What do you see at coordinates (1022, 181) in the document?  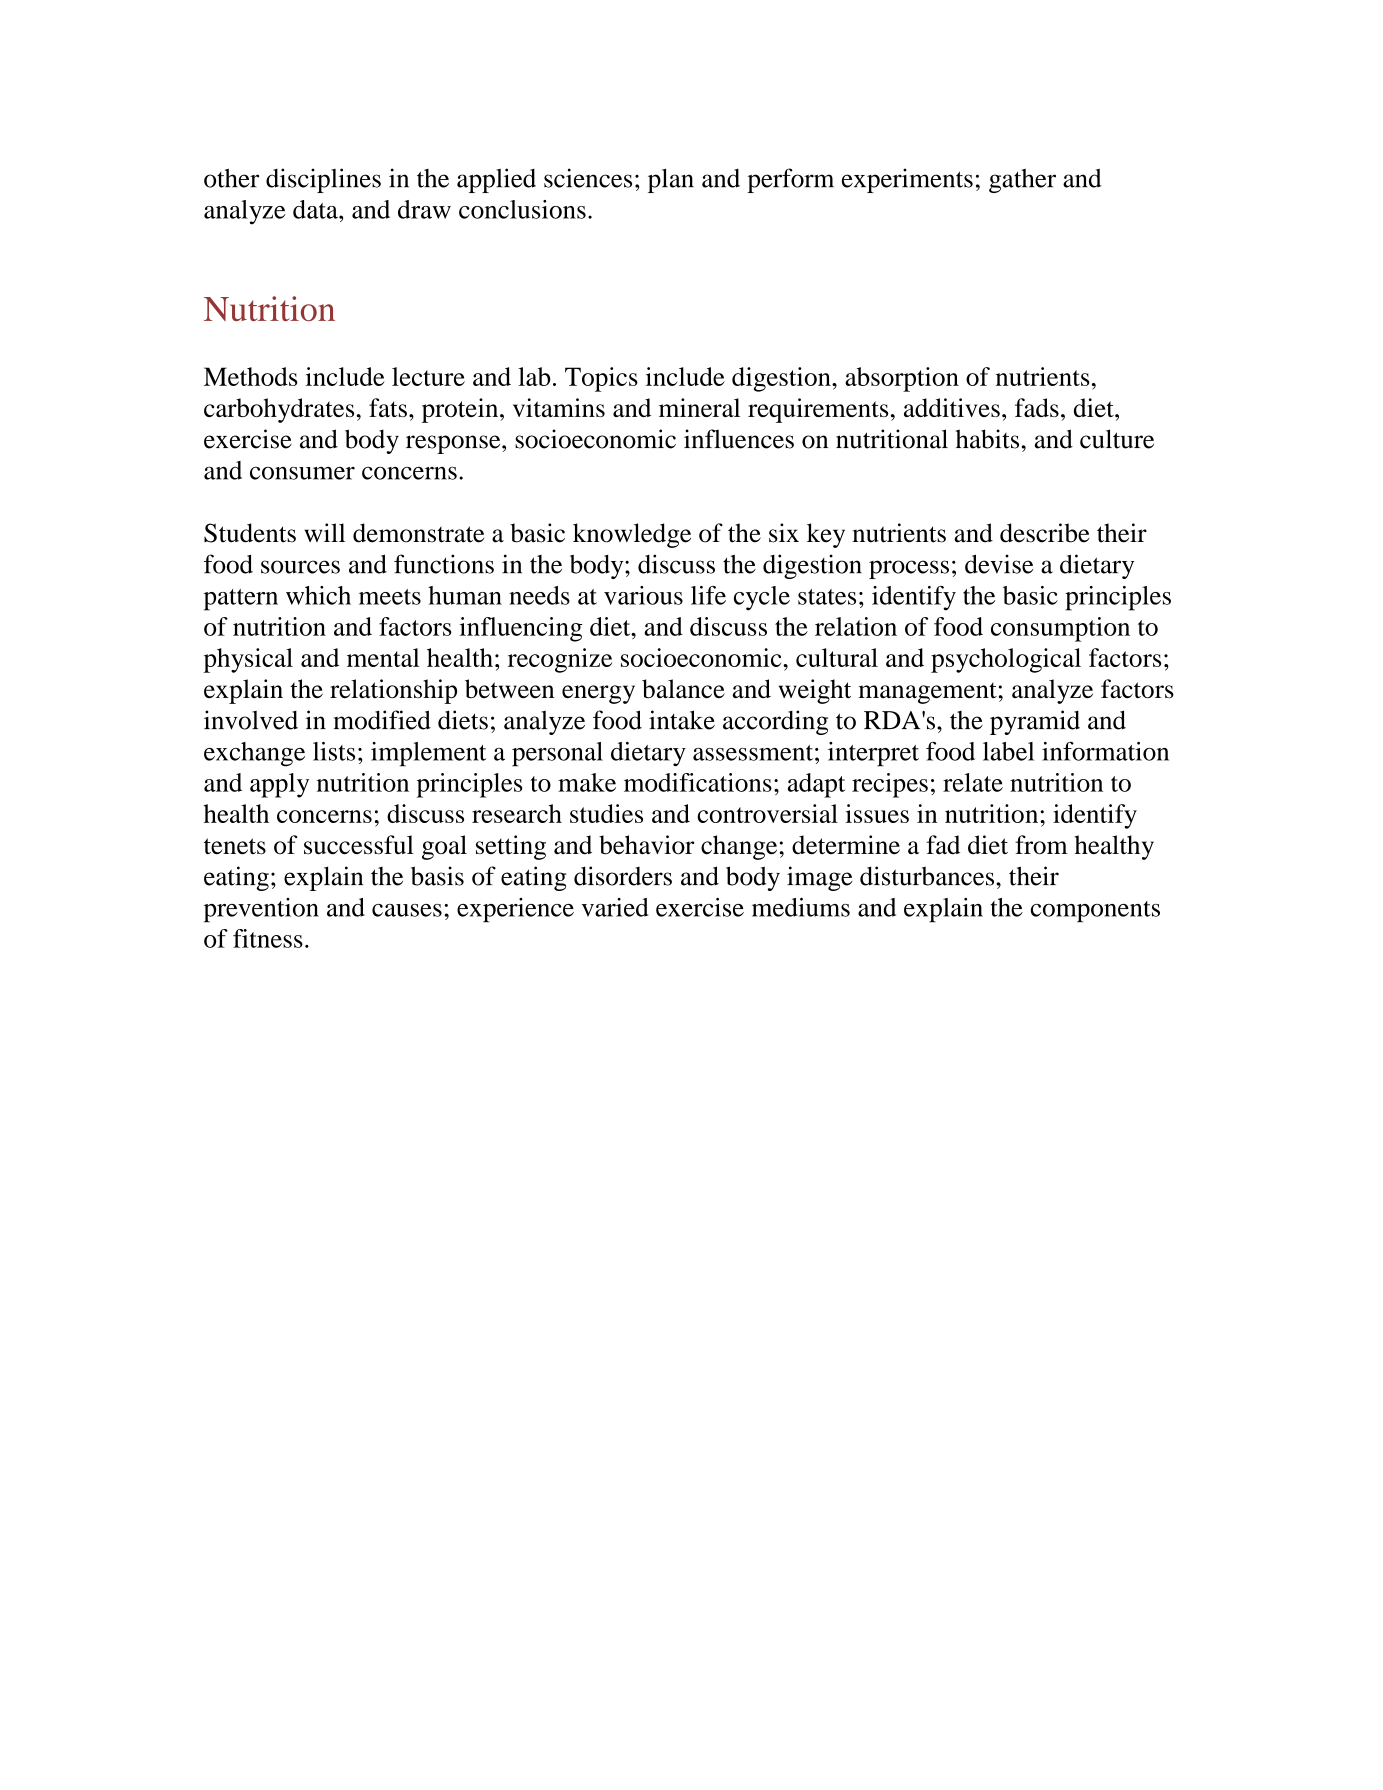 I see `gather` at bounding box center [1022, 181].
